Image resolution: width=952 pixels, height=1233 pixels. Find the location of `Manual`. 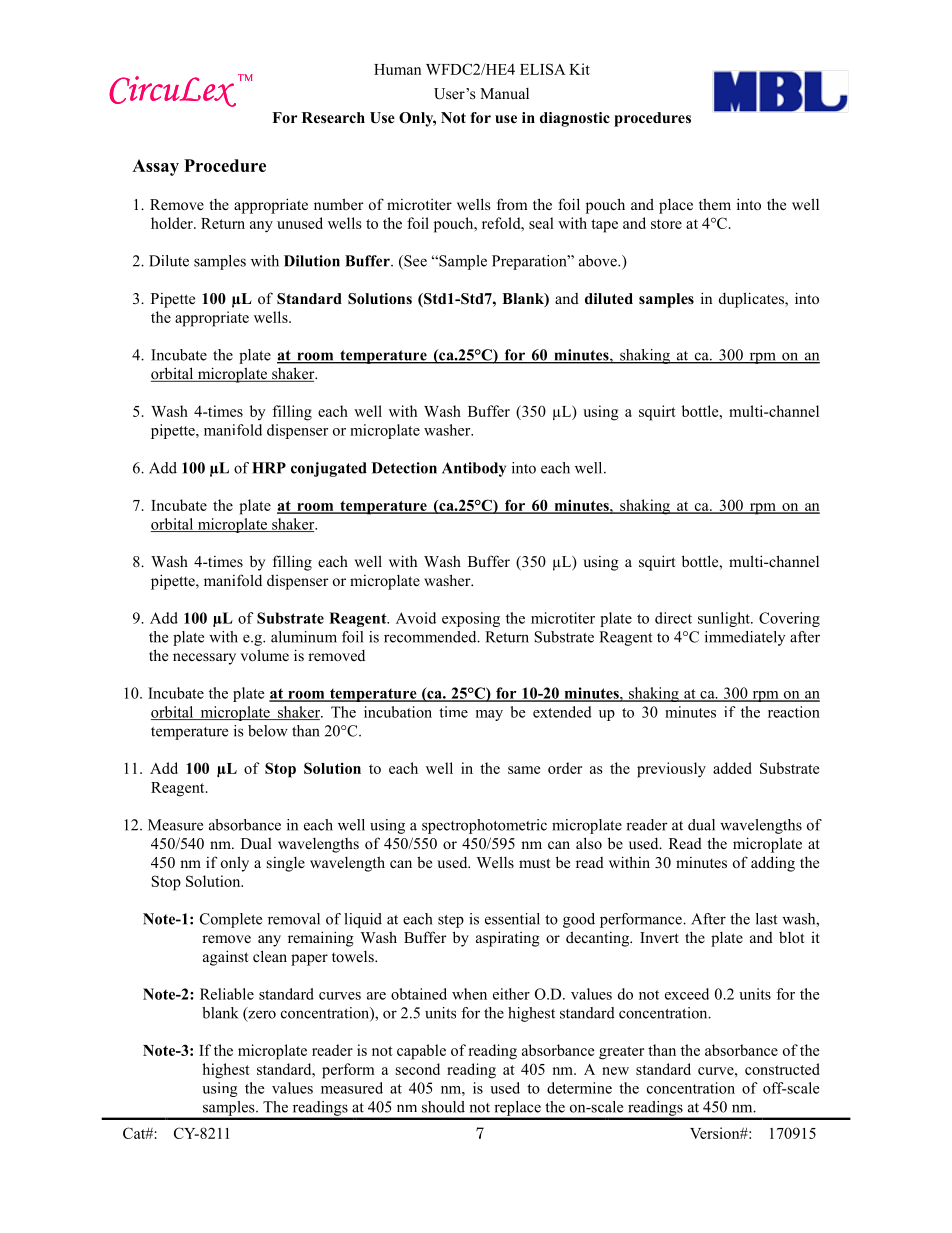

Manual is located at coordinates (504, 93).
